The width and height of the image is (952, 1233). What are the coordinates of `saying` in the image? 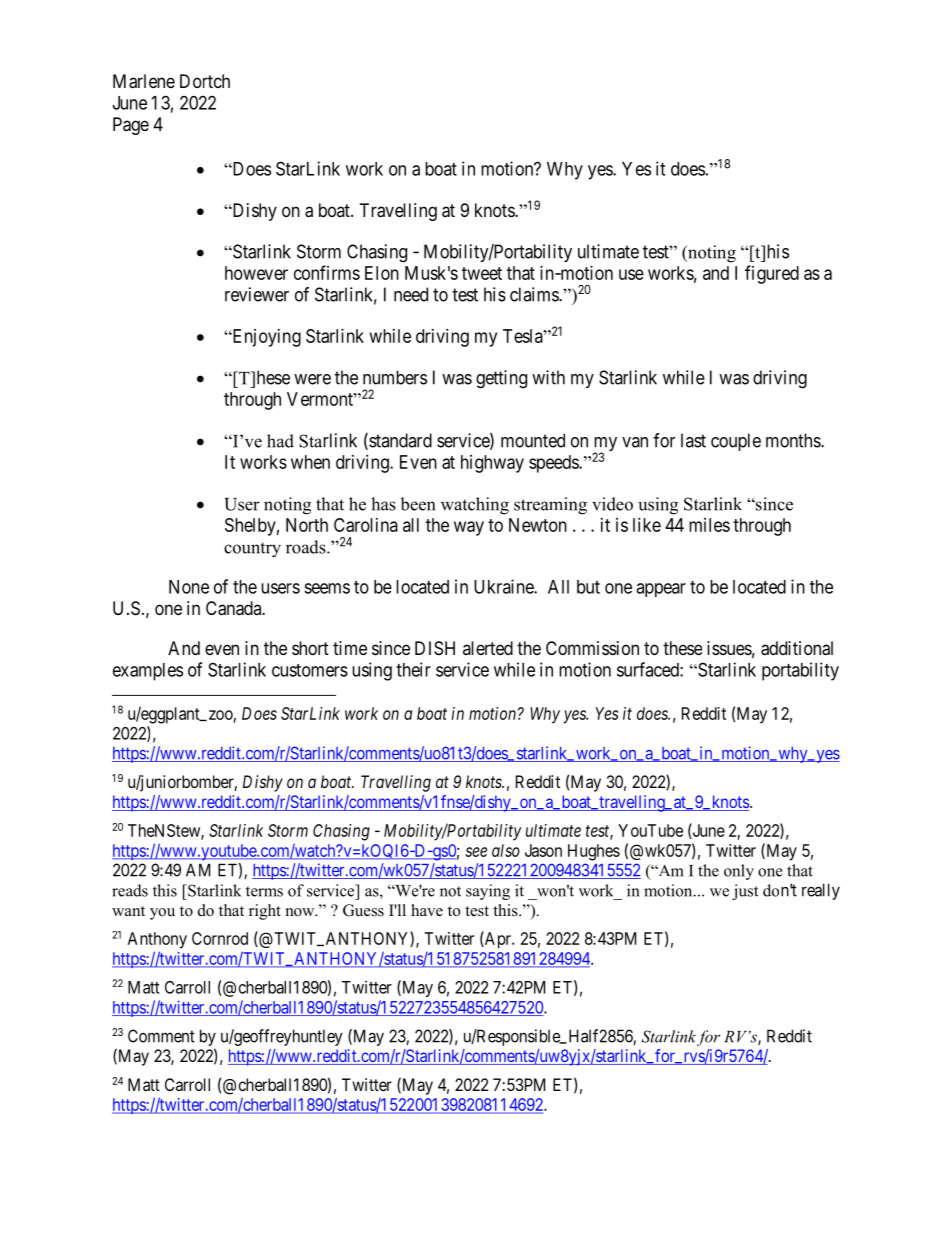 It's located at (488, 892).
